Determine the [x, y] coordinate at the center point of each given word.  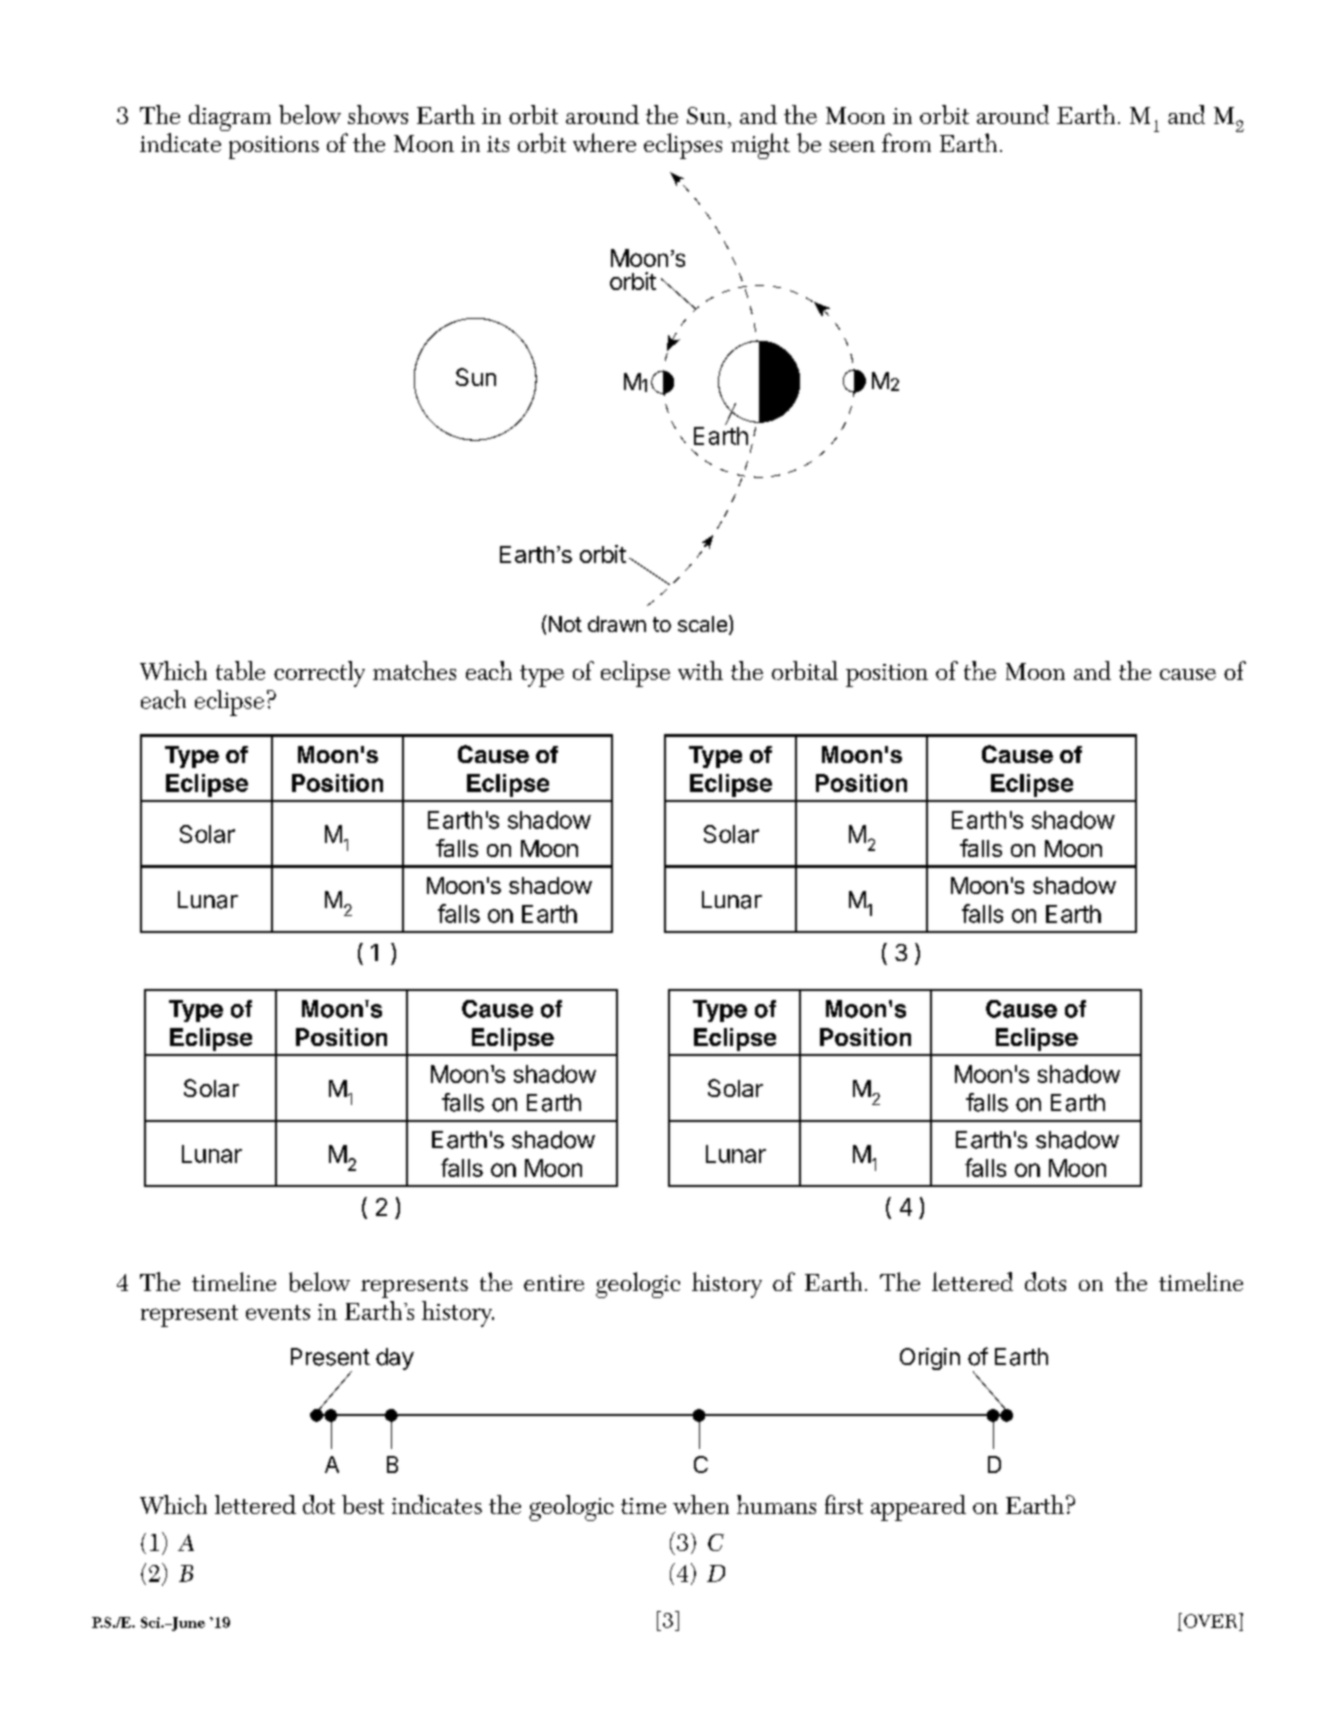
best [363, 1504]
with [700, 670]
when [701, 1504]
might [760, 146]
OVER [1212, 1620]
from [906, 142]
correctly [319, 674]
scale [702, 624]
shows [378, 114]
